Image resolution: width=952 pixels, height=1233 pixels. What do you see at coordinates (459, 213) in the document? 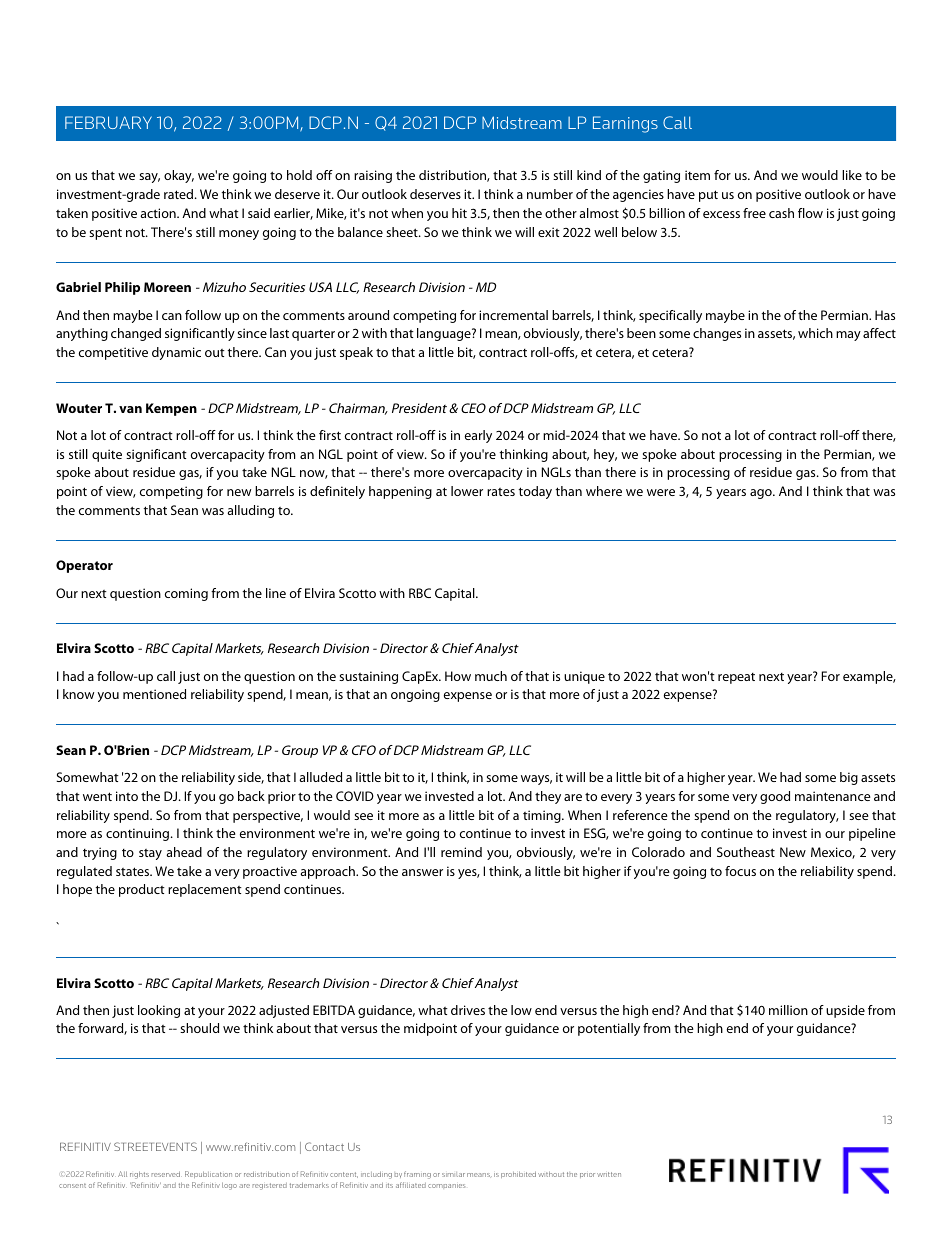
I see `hit` at bounding box center [459, 213].
